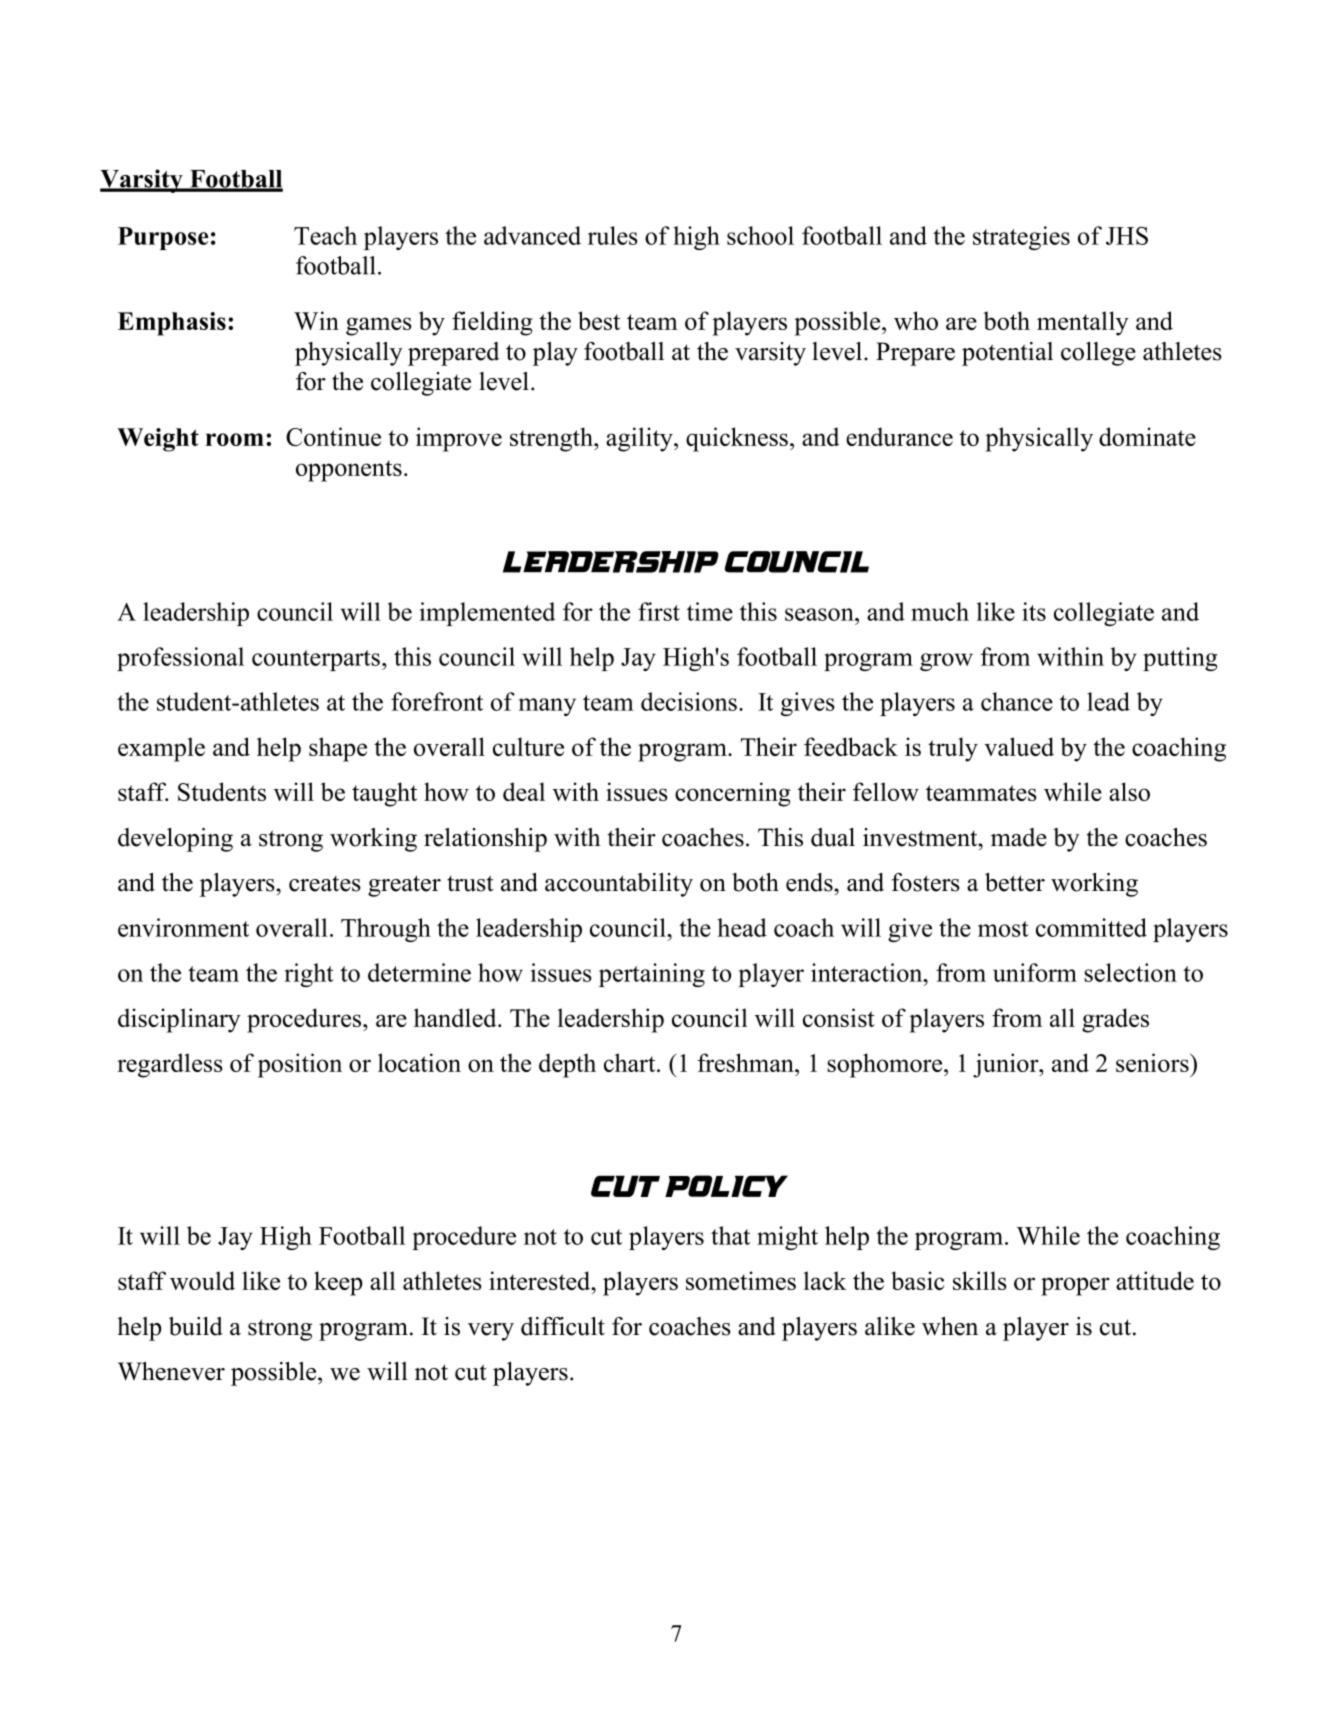 This page has height=1727, width=1335. I want to click on shape, so click(338, 749).
